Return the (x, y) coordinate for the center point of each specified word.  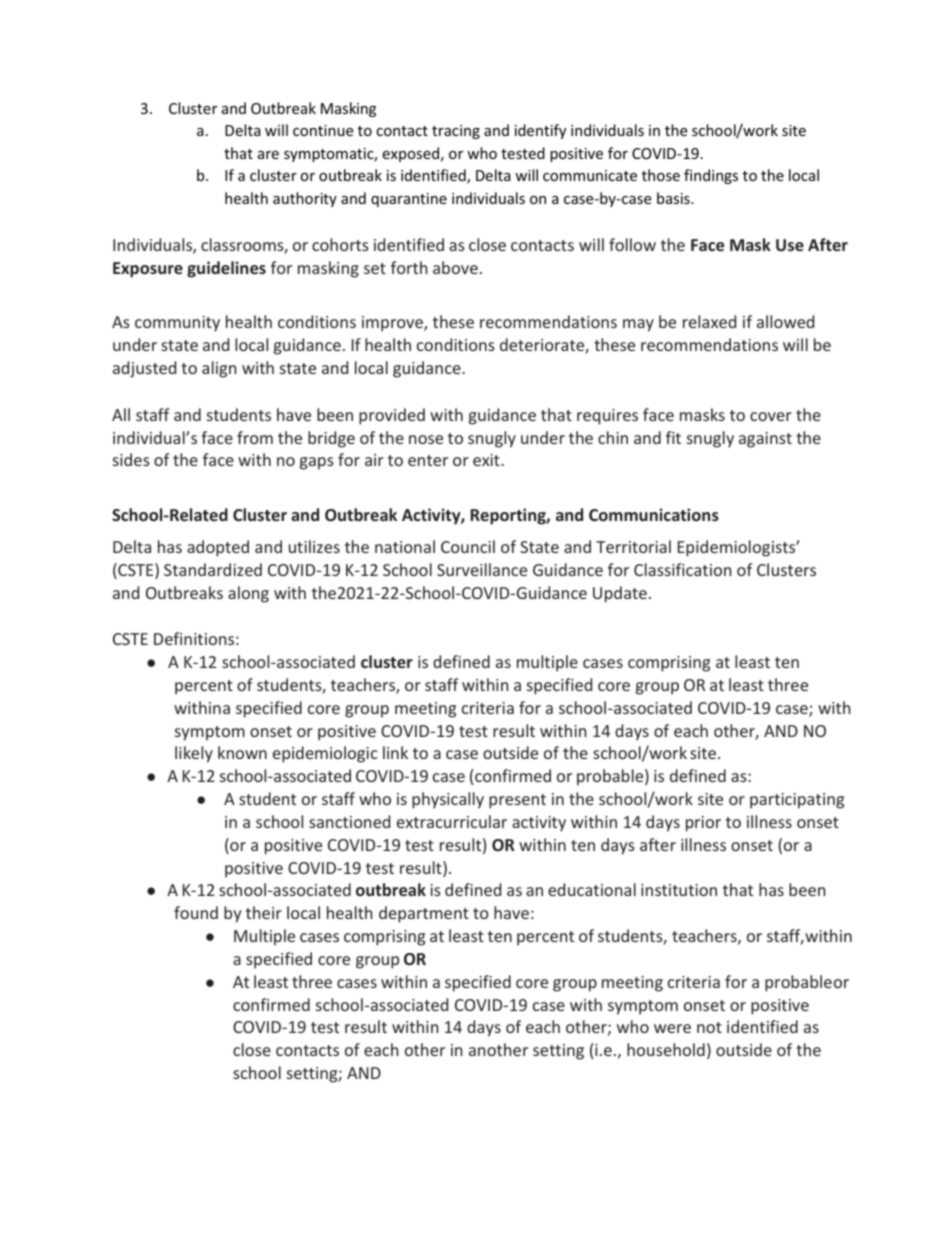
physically (448, 800)
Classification (682, 569)
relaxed (709, 321)
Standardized (213, 569)
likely (194, 754)
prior (703, 824)
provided (392, 416)
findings (711, 176)
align (219, 369)
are (268, 155)
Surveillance (482, 569)
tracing (456, 132)
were (672, 1028)
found (196, 912)
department (424, 914)
